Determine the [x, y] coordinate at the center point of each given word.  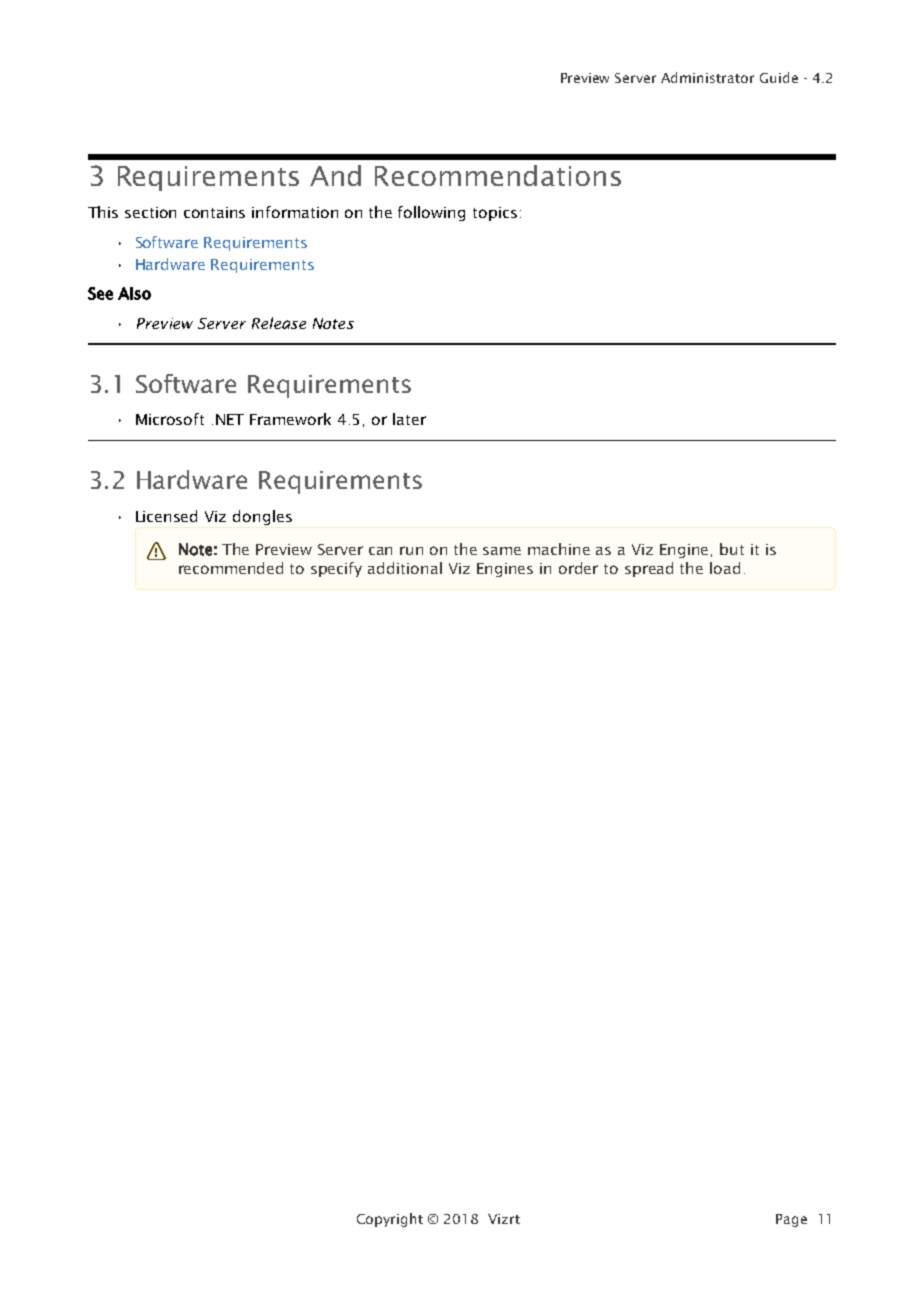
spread [649, 569]
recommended [231, 568]
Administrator [707, 77]
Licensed [166, 516]
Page [791, 1220]
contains [214, 212]
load [725, 568]
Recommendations [498, 175]
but [732, 549]
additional [405, 568]
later [409, 419]
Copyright [390, 1220]
